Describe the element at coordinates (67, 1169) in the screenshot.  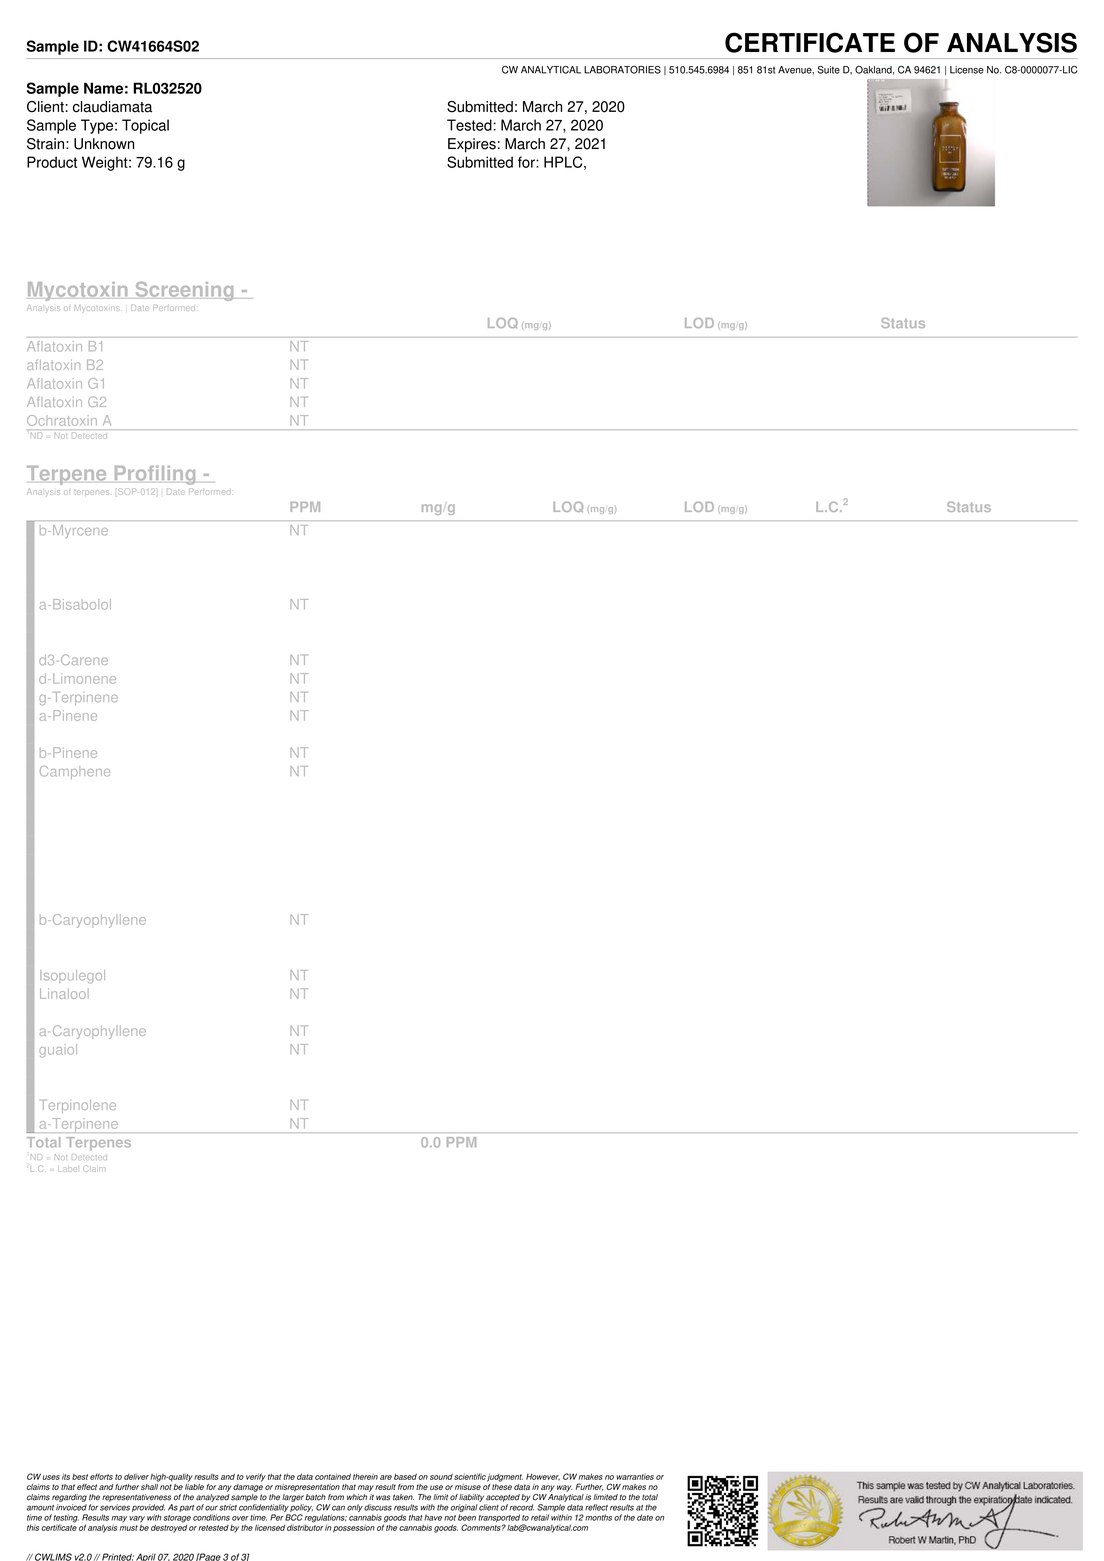
I see `Label` at that location.
